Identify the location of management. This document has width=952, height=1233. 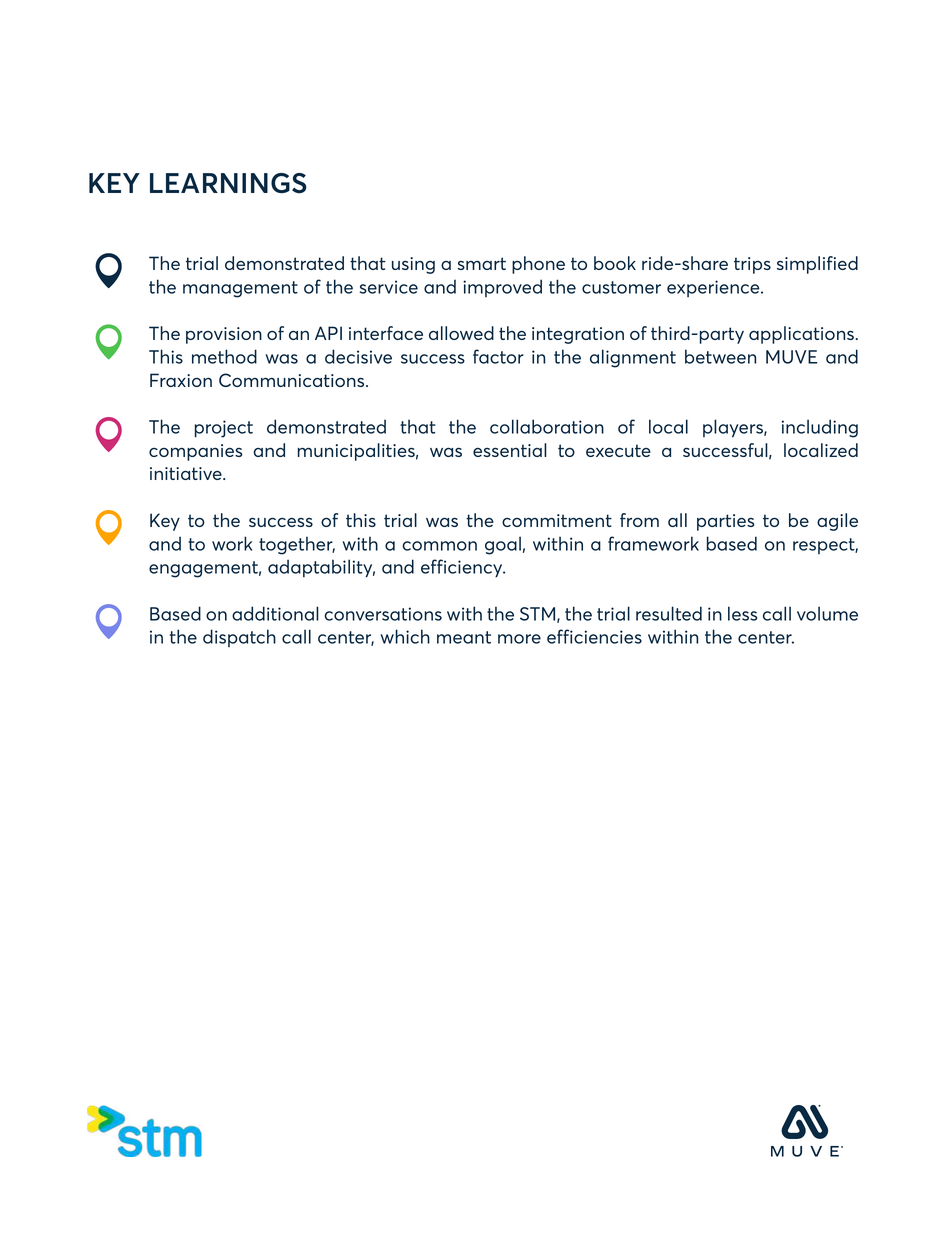
(240, 289).
